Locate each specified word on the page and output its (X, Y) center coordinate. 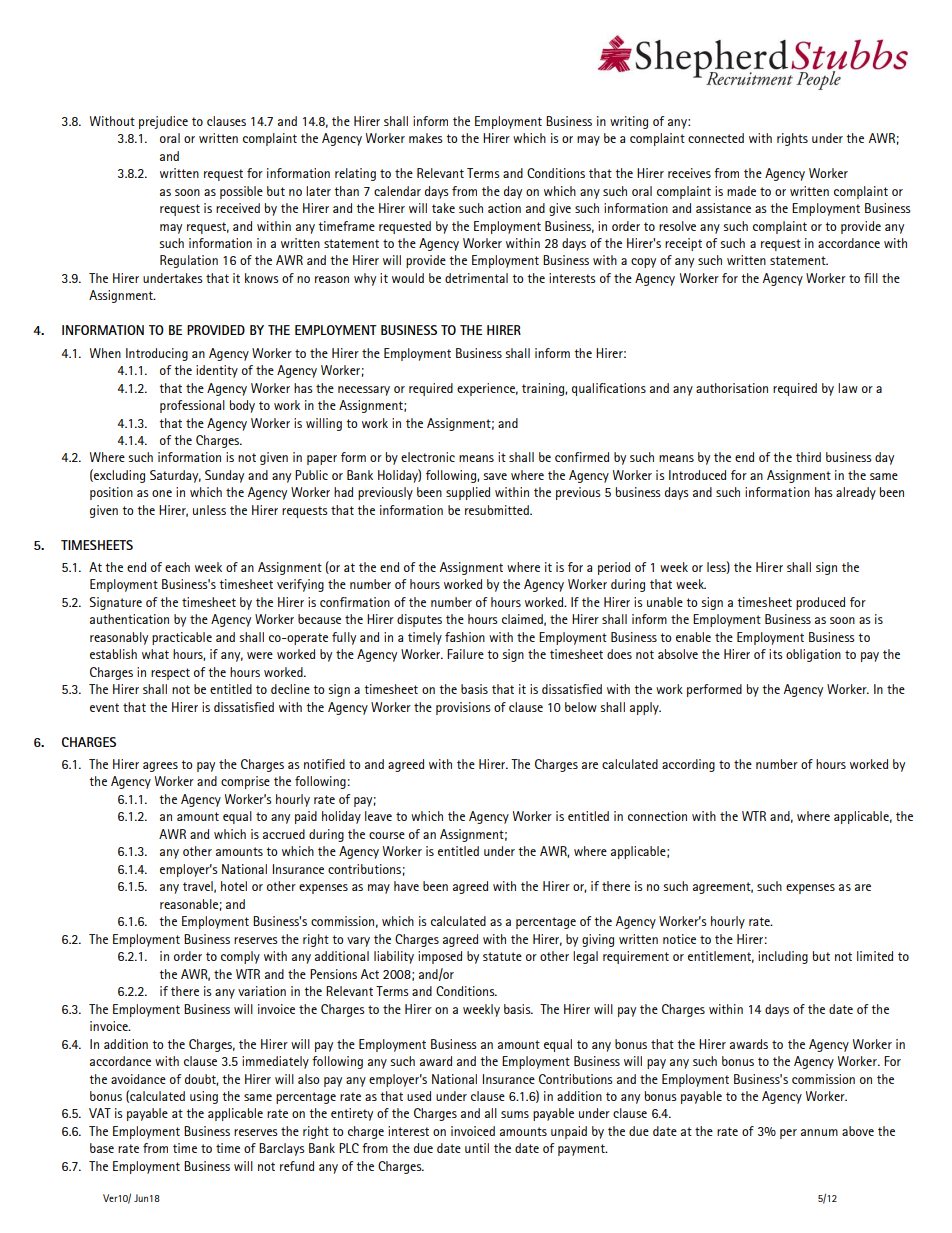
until (477, 1148)
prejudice (163, 122)
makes (426, 138)
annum (819, 1132)
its (776, 654)
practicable (182, 638)
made (741, 191)
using (204, 1097)
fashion (465, 637)
